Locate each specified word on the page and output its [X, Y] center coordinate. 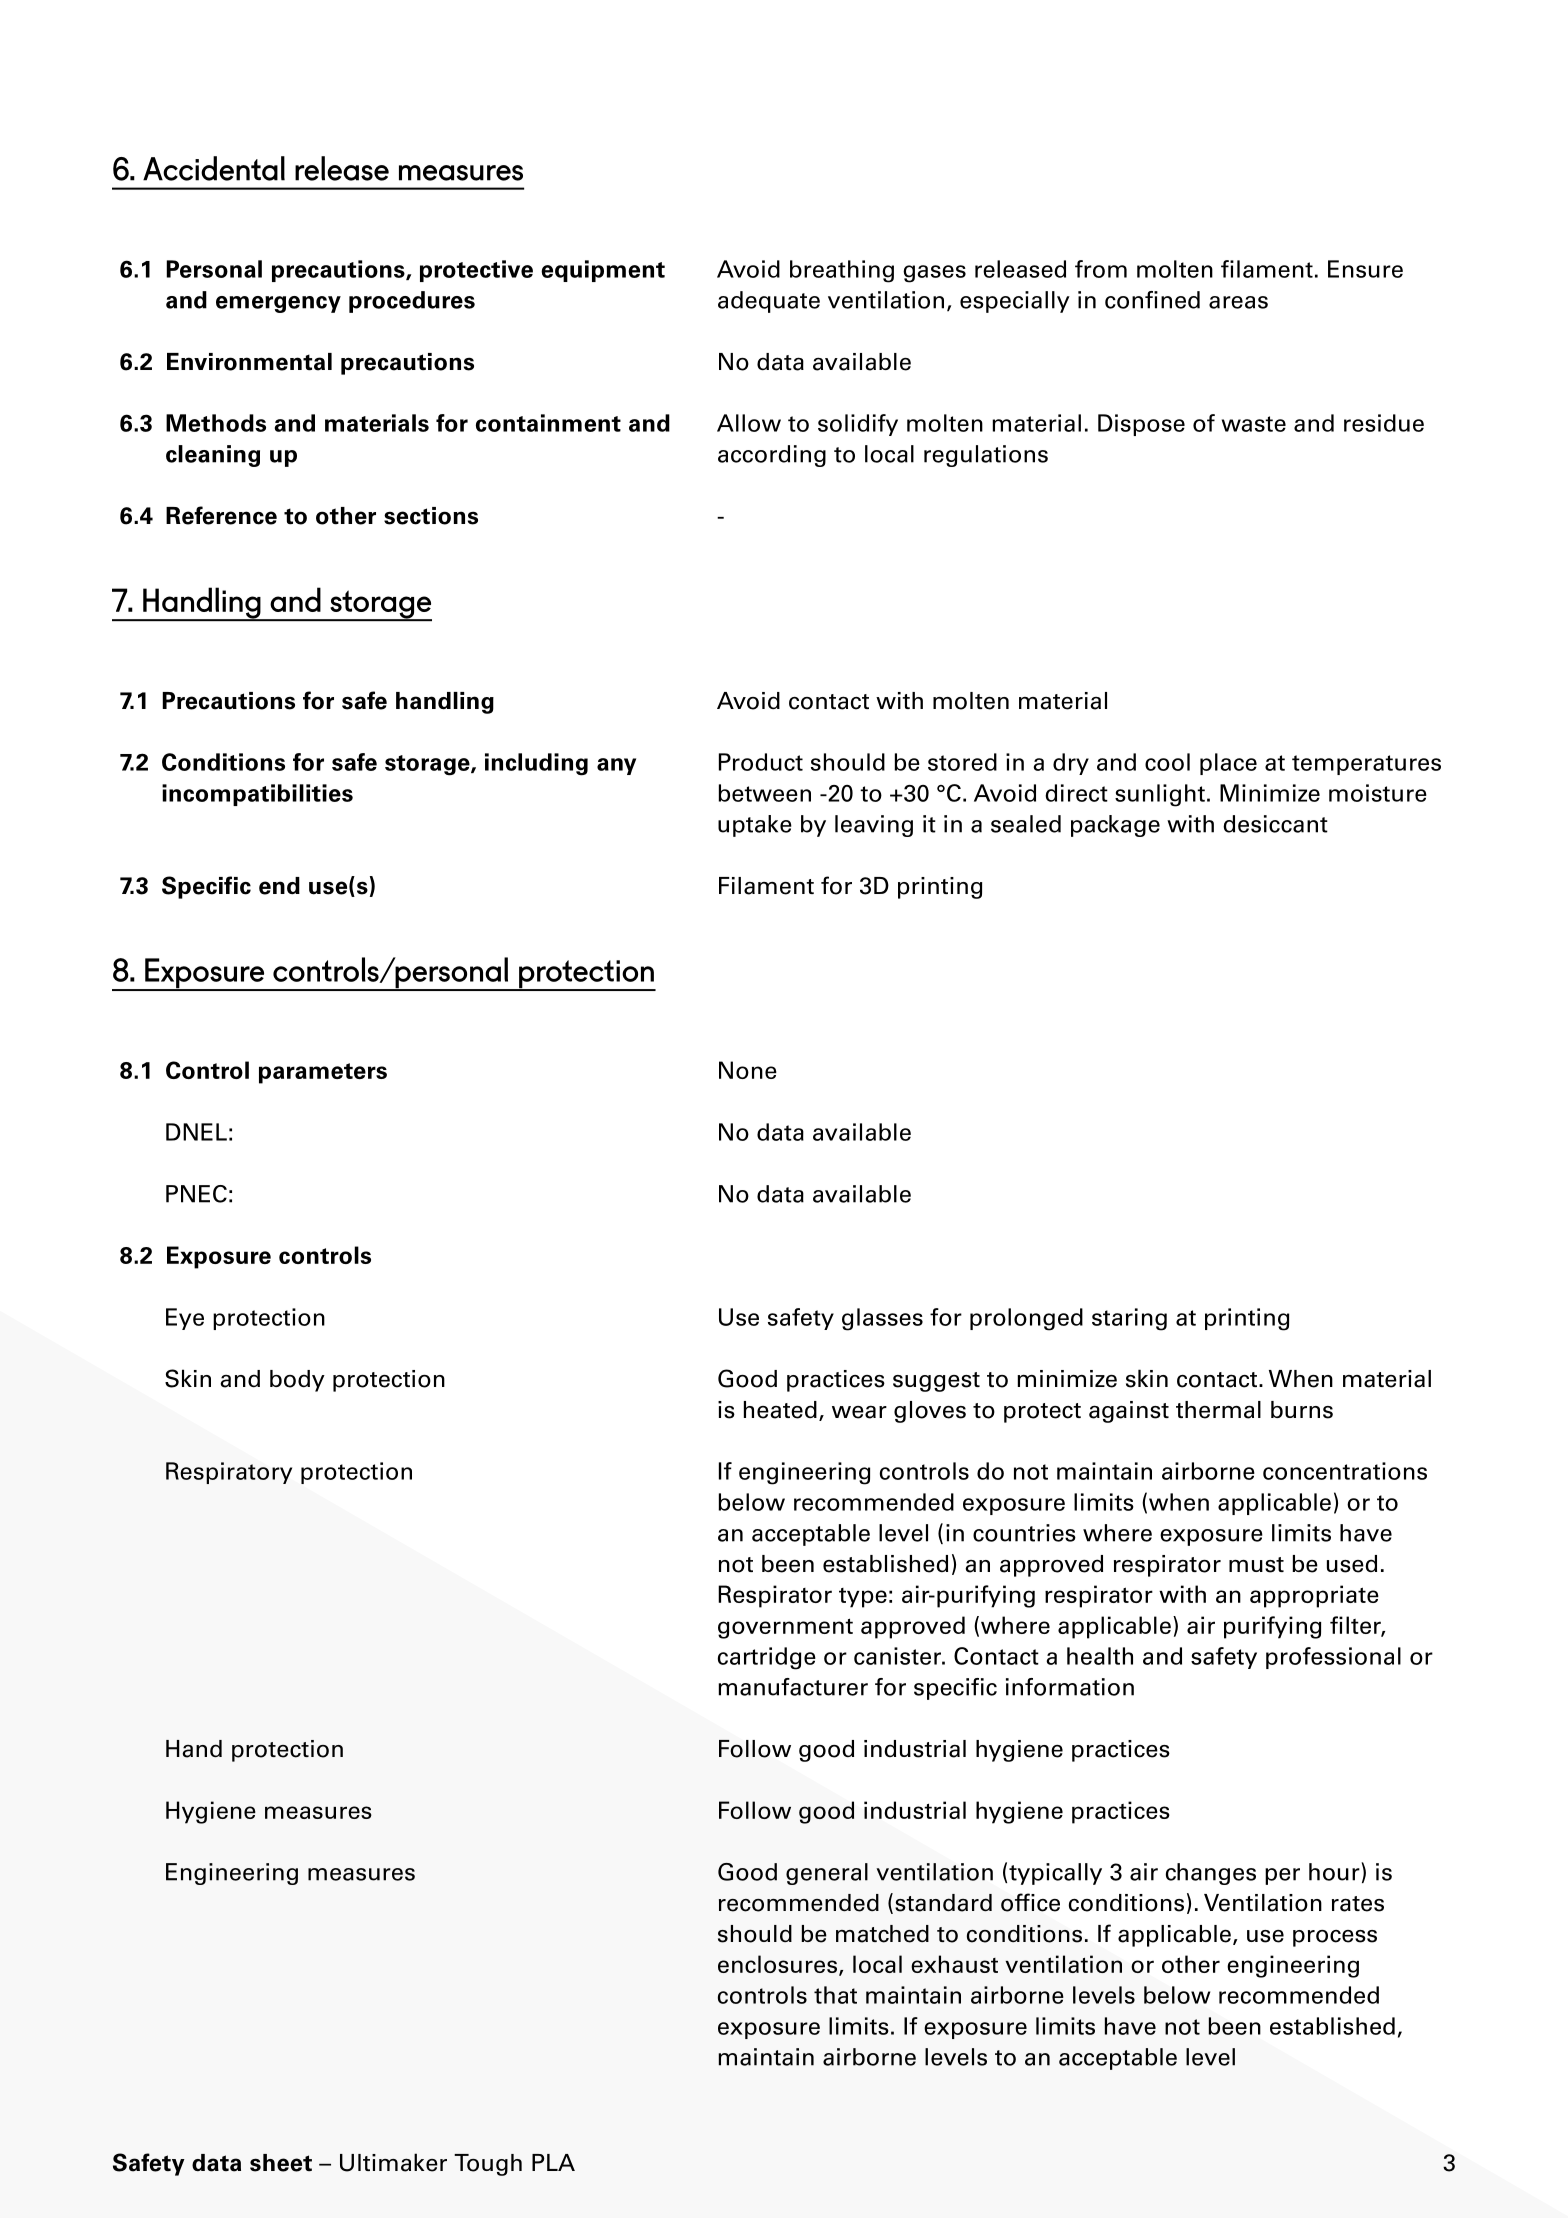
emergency [278, 304]
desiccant [1275, 824]
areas [1238, 302]
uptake [755, 826]
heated [780, 1410]
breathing [842, 271]
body [297, 1381]
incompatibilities [257, 795]
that [835, 1995]
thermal [1218, 1410]
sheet [281, 2163]
